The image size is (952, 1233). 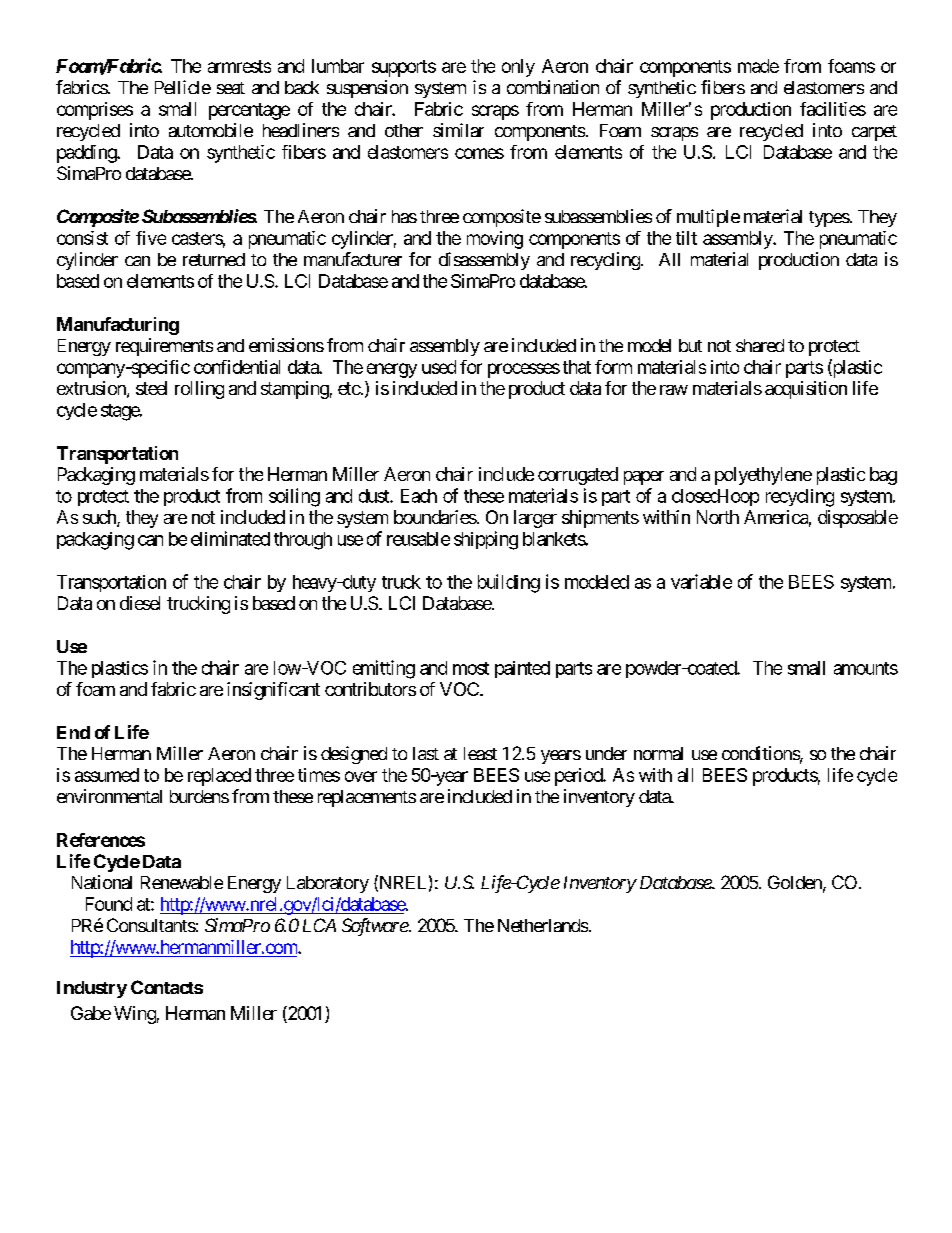 What do you see at coordinates (486, 540) in the image?
I see `shipping` at bounding box center [486, 540].
